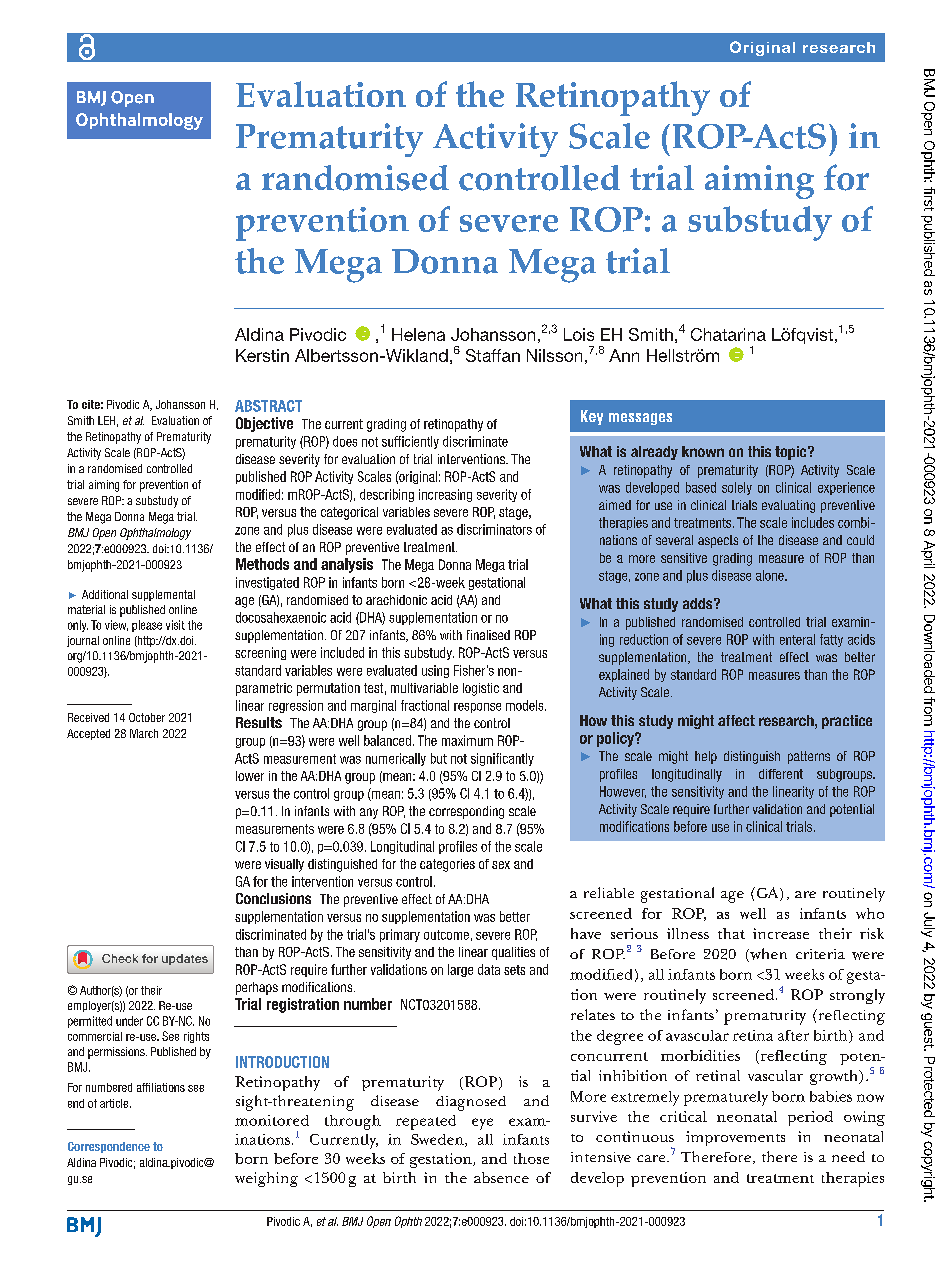 This image has height=1270, width=952. What do you see at coordinates (493, 355) in the image?
I see `Staffan` at bounding box center [493, 355].
